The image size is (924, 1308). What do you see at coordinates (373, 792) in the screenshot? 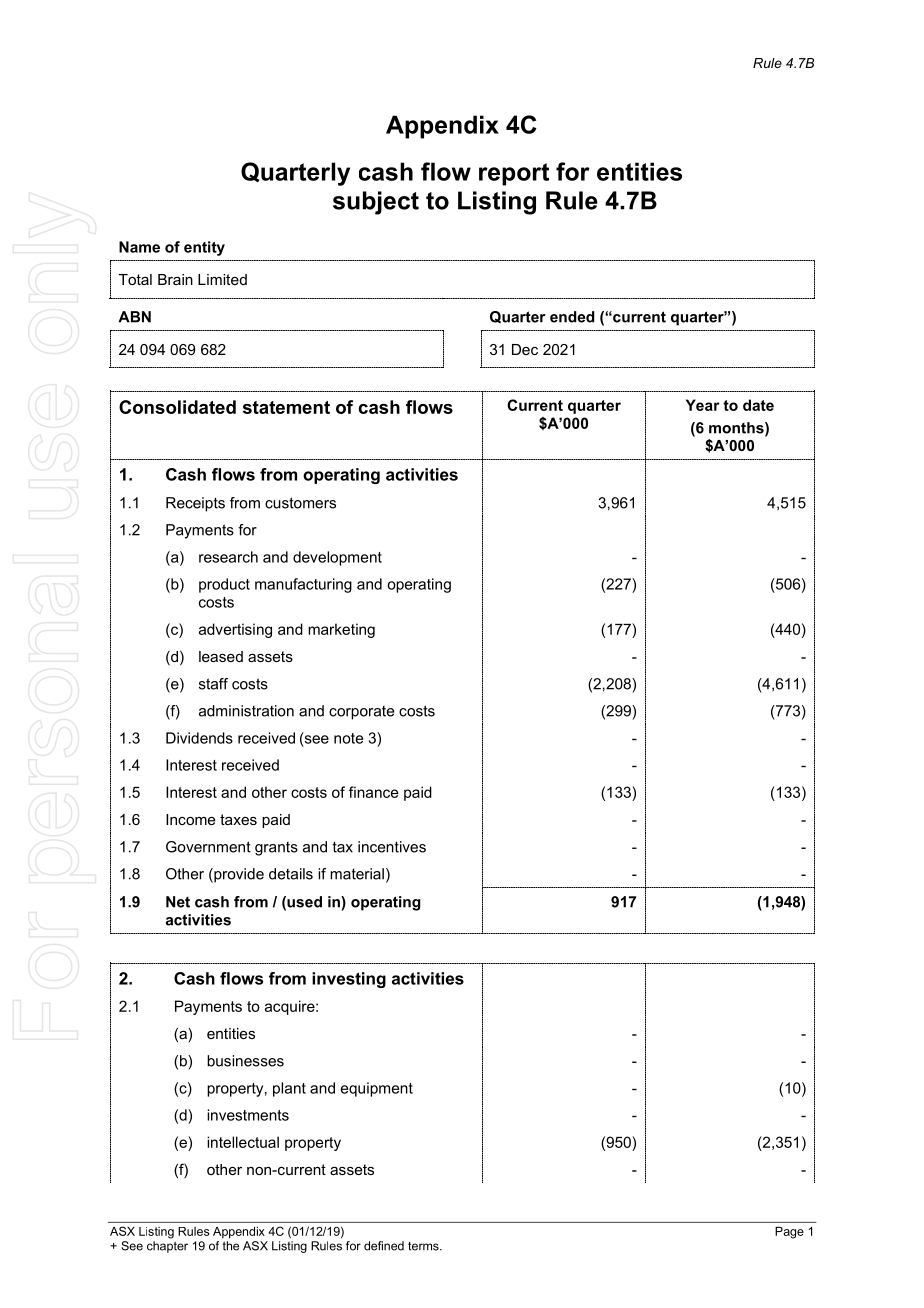
I see `finance` at bounding box center [373, 792].
